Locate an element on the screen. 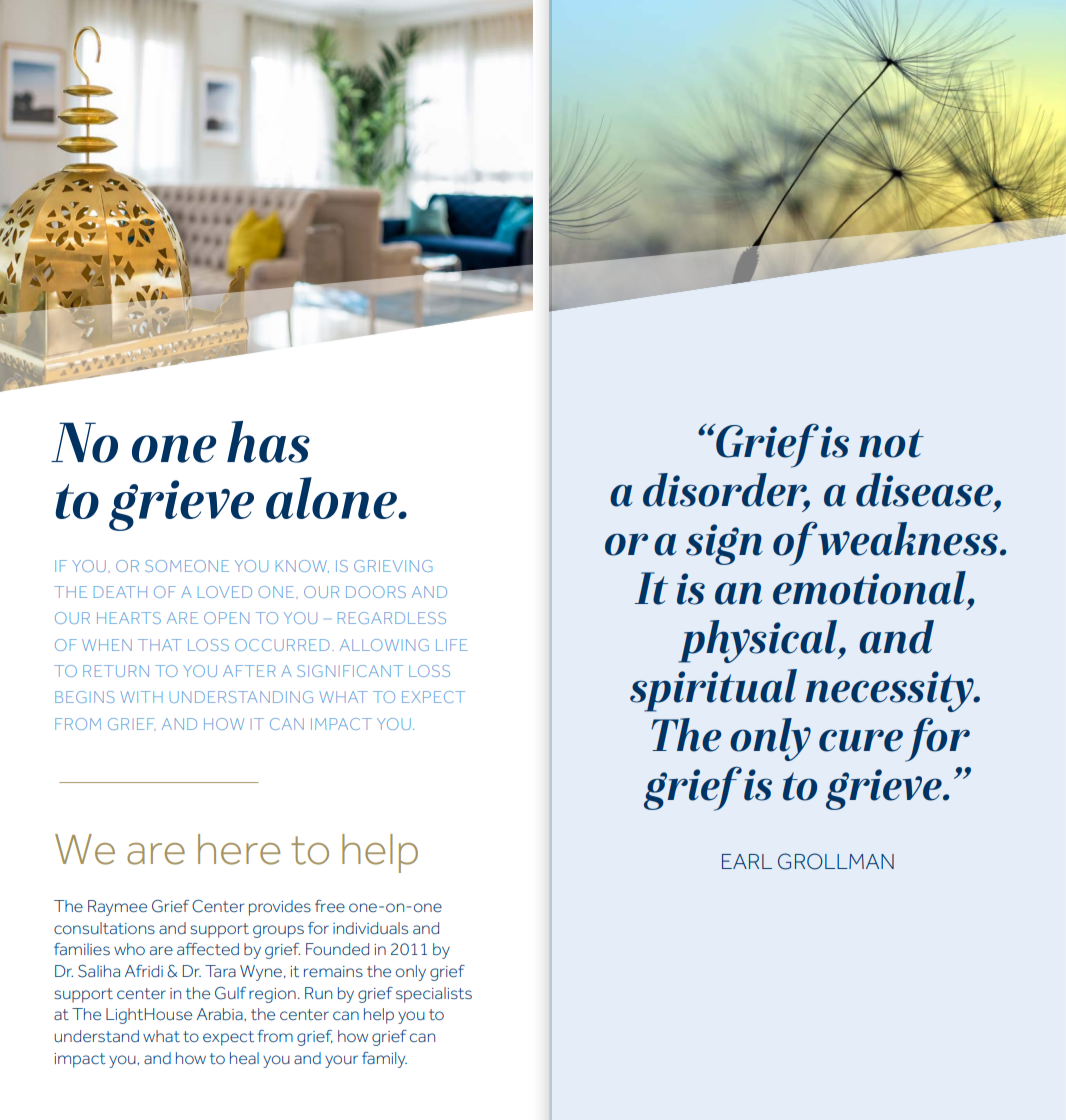 The width and height of the screenshot is (1066, 1120). has is located at coordinates (268, 442).
